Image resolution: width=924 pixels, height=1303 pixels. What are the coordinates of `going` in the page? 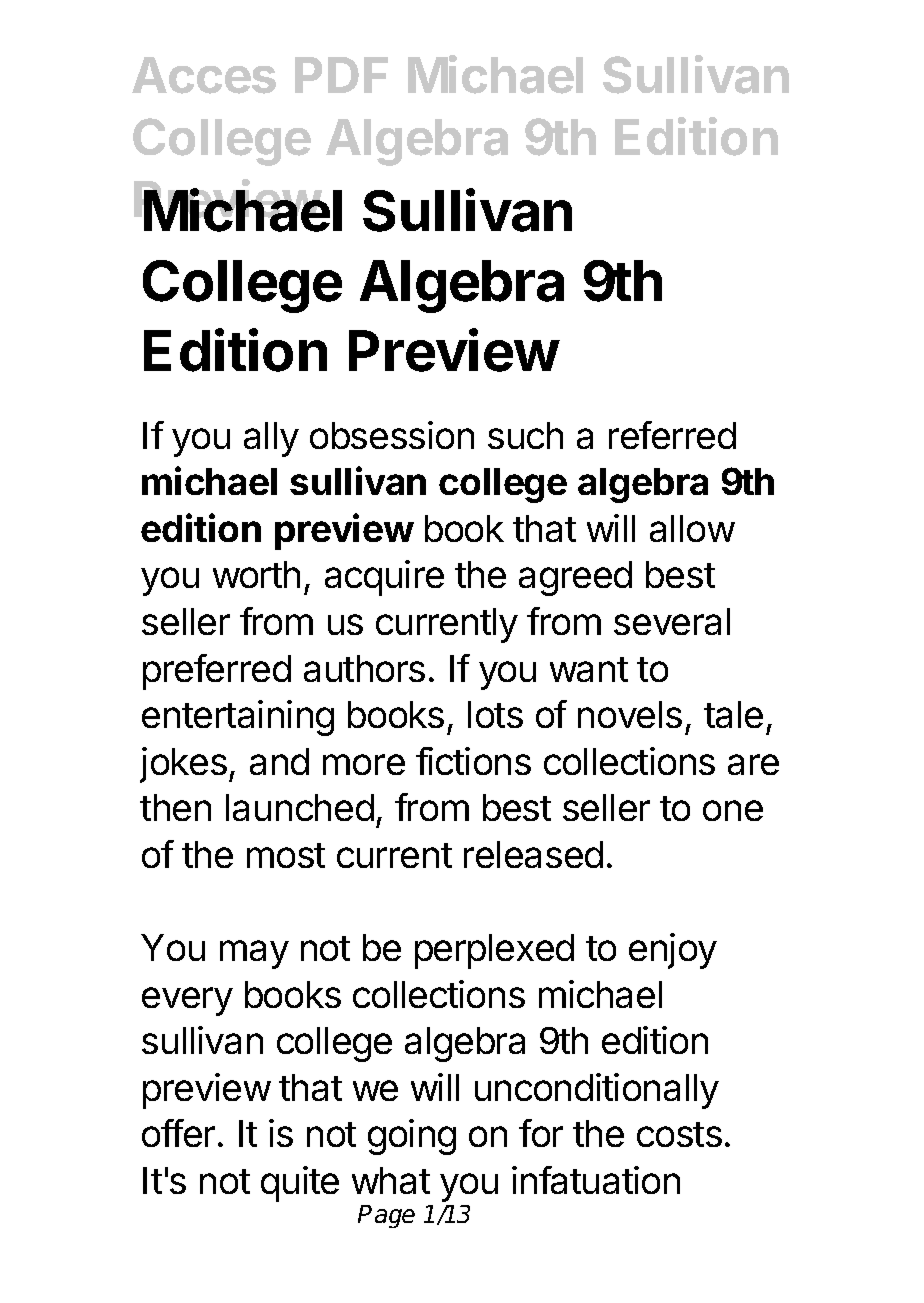 It's located at (412, 1137).
